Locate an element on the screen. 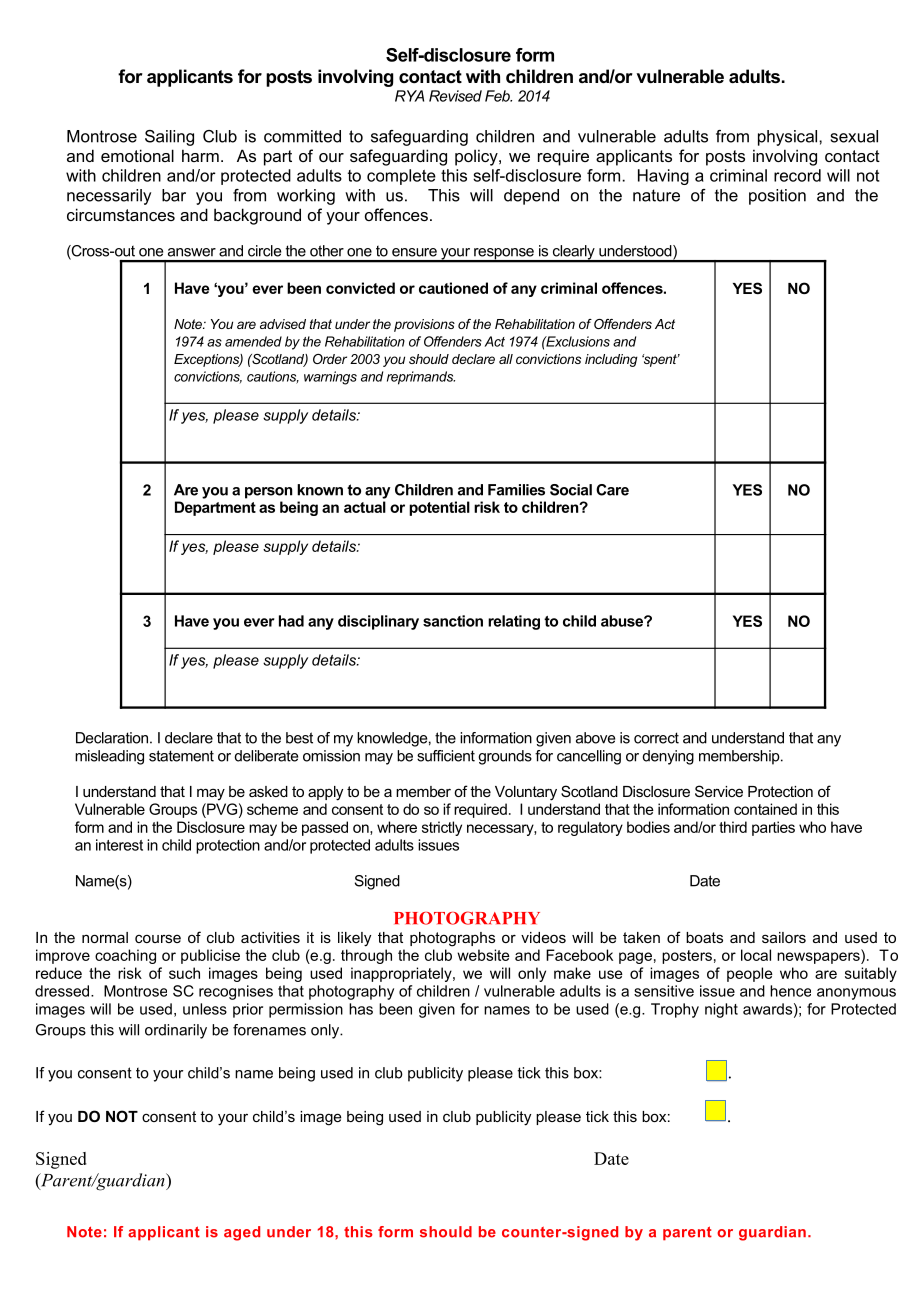 This screenshot has height=1308, width=924. policy is located at coordinates (477, 157).
